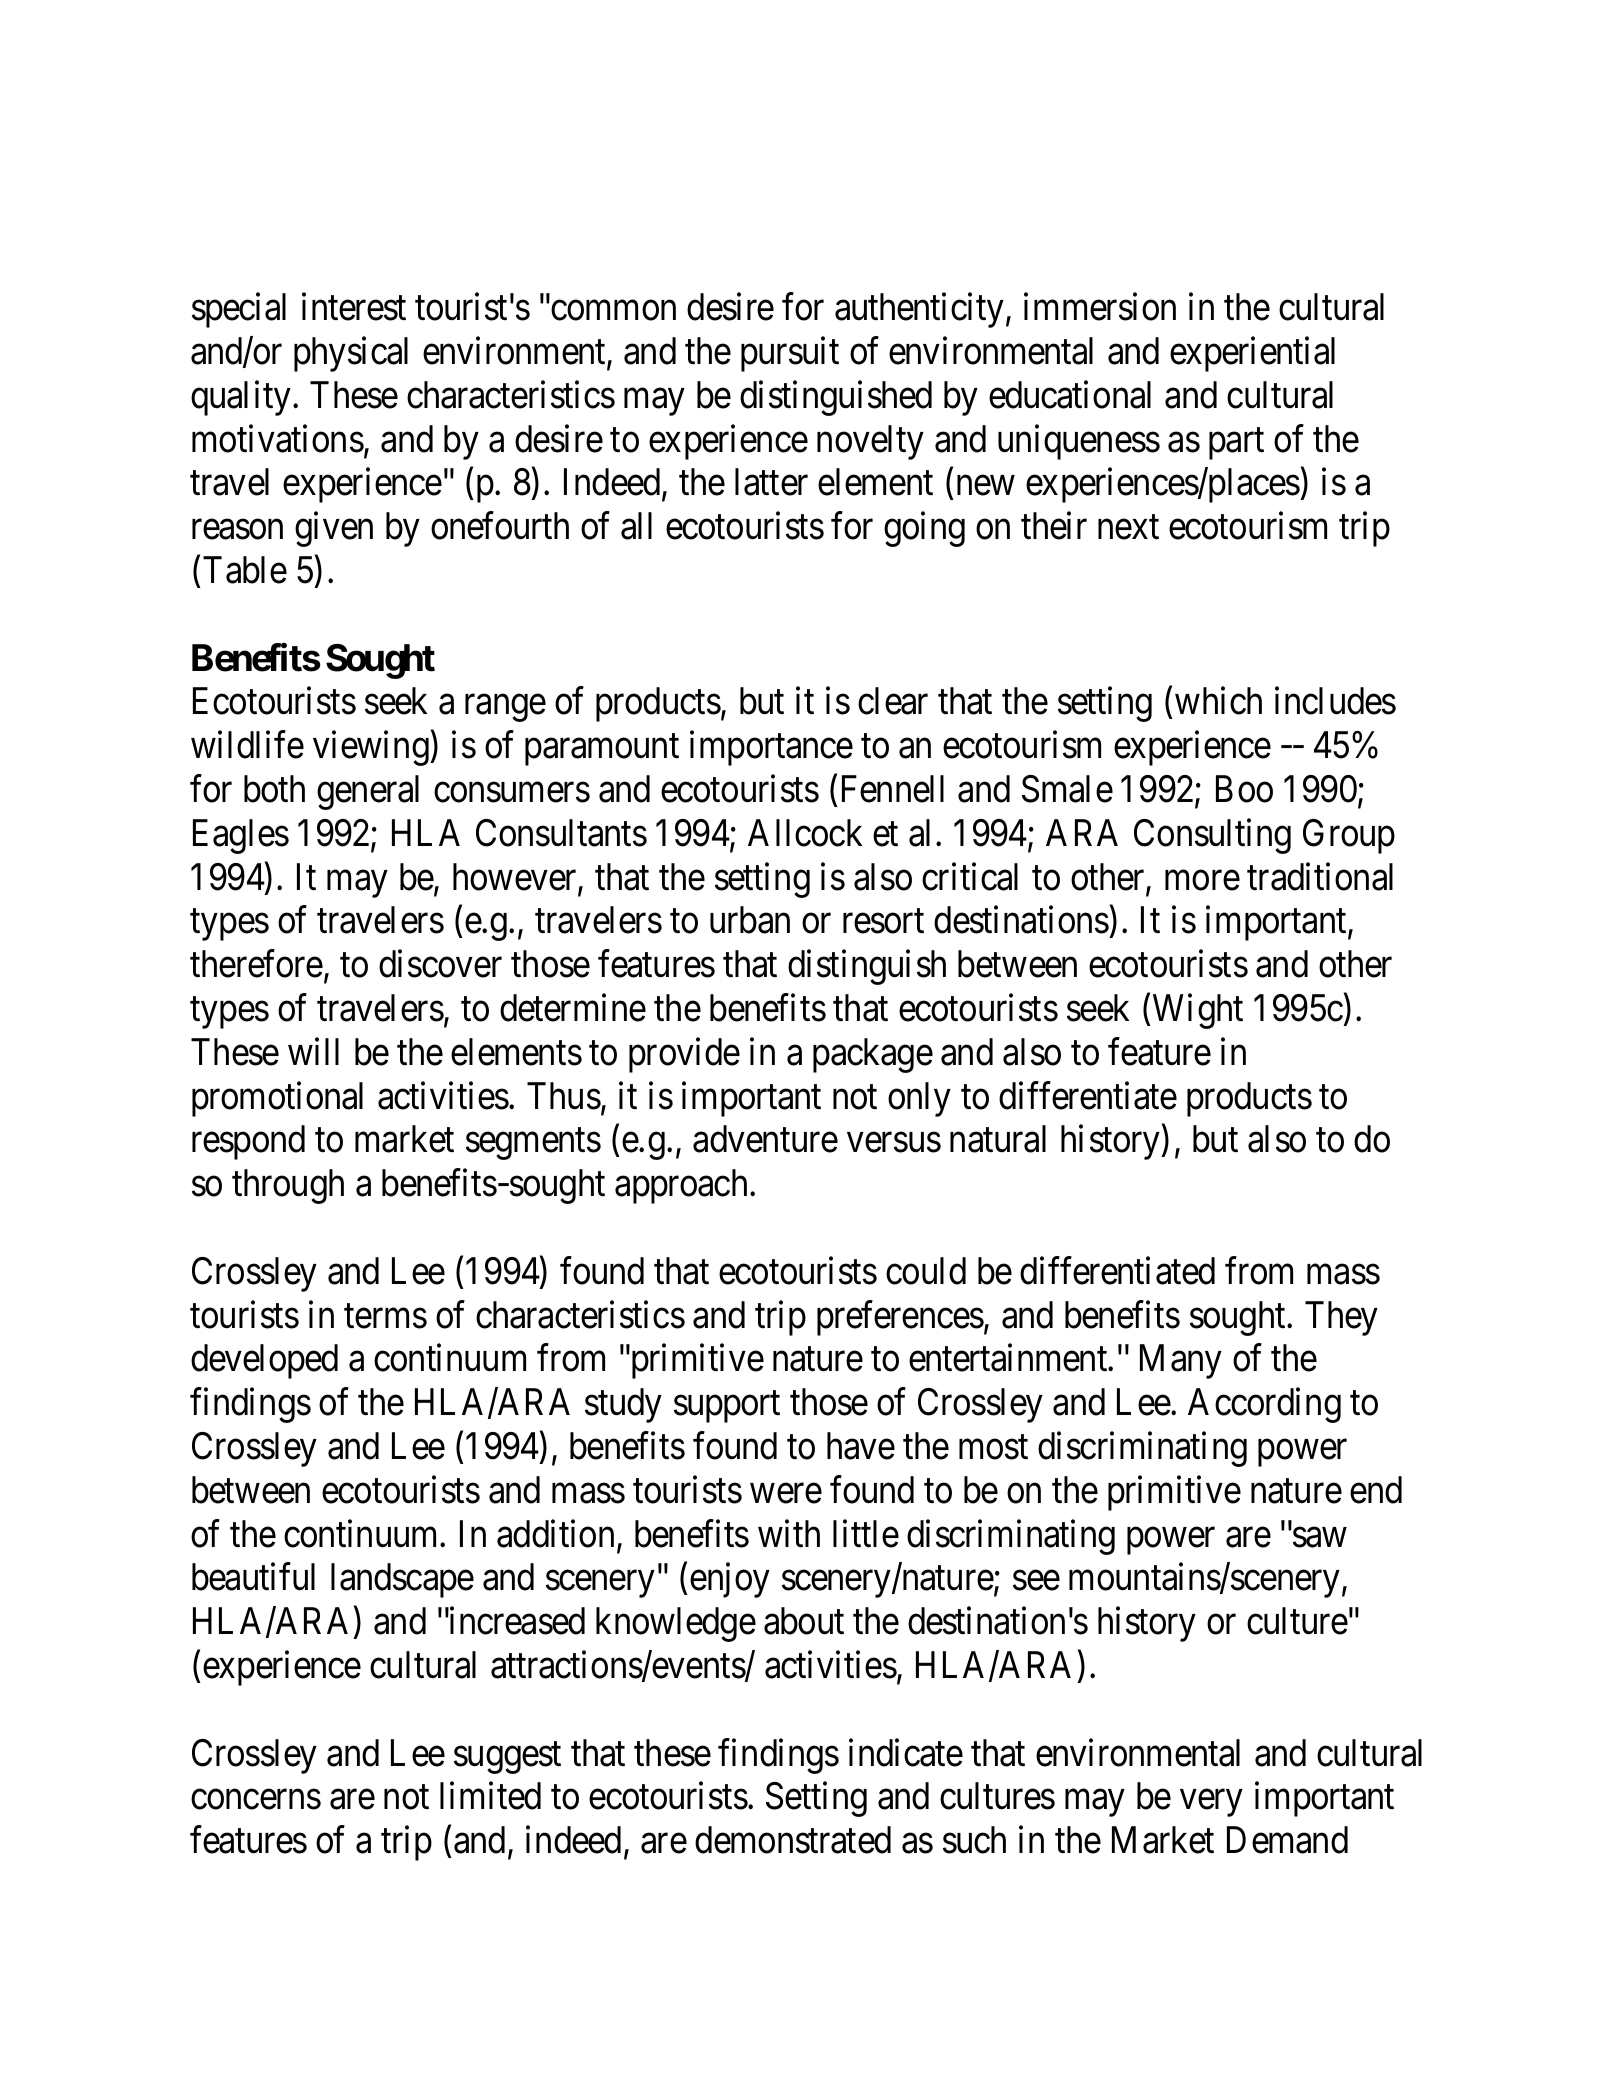 This screenshot has height=2095, width=1619. What do you see at coordinates (490, 1796) in the screenshot?
I see `limited` at bounding box center [490, 1796].
